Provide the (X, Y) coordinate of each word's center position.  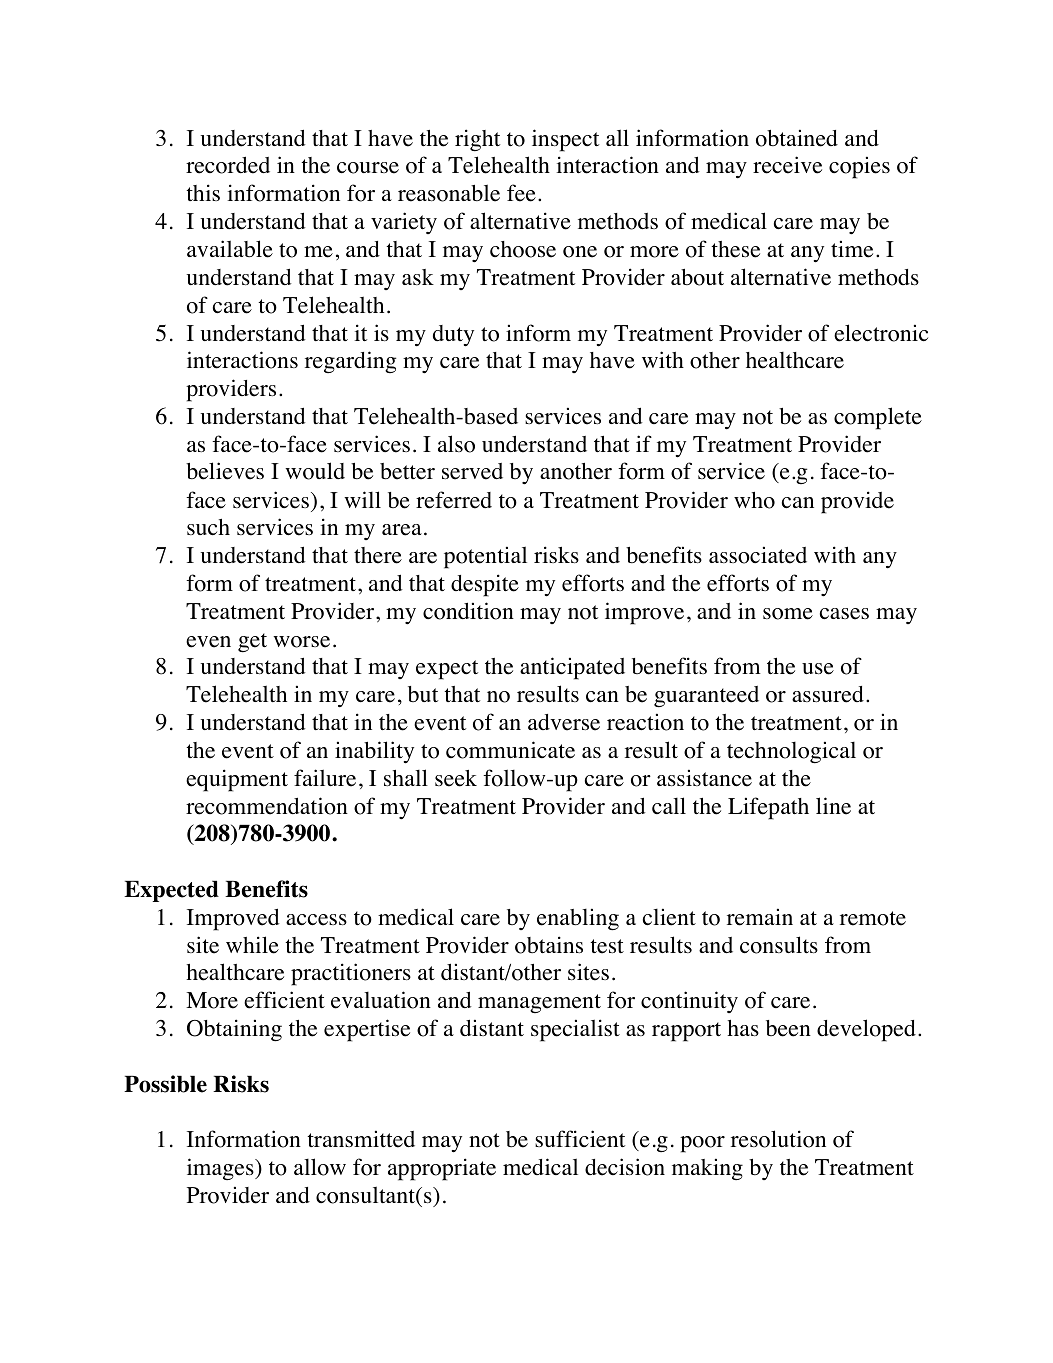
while (252, 945)
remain (760, 917)
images (221, 1169)
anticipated (572, 668)
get (252, 643)
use (818, 669)
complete (878, 418)
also (456, 444)
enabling (578, 919)
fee (521, 193)
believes (225, 471)
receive (787, 165)
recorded (228, 165)
